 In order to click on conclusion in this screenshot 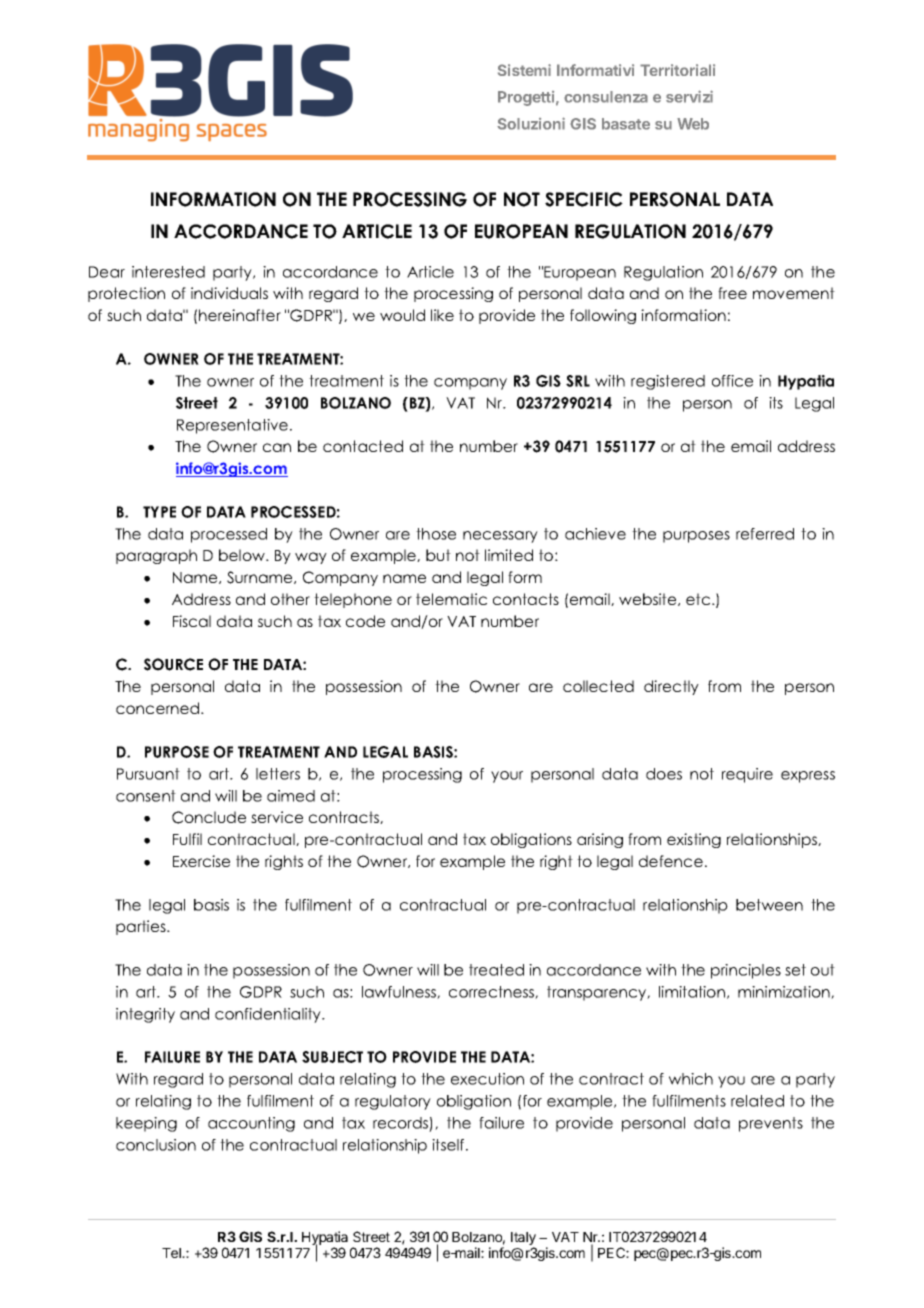, I will do `click(156, 1145)`.
